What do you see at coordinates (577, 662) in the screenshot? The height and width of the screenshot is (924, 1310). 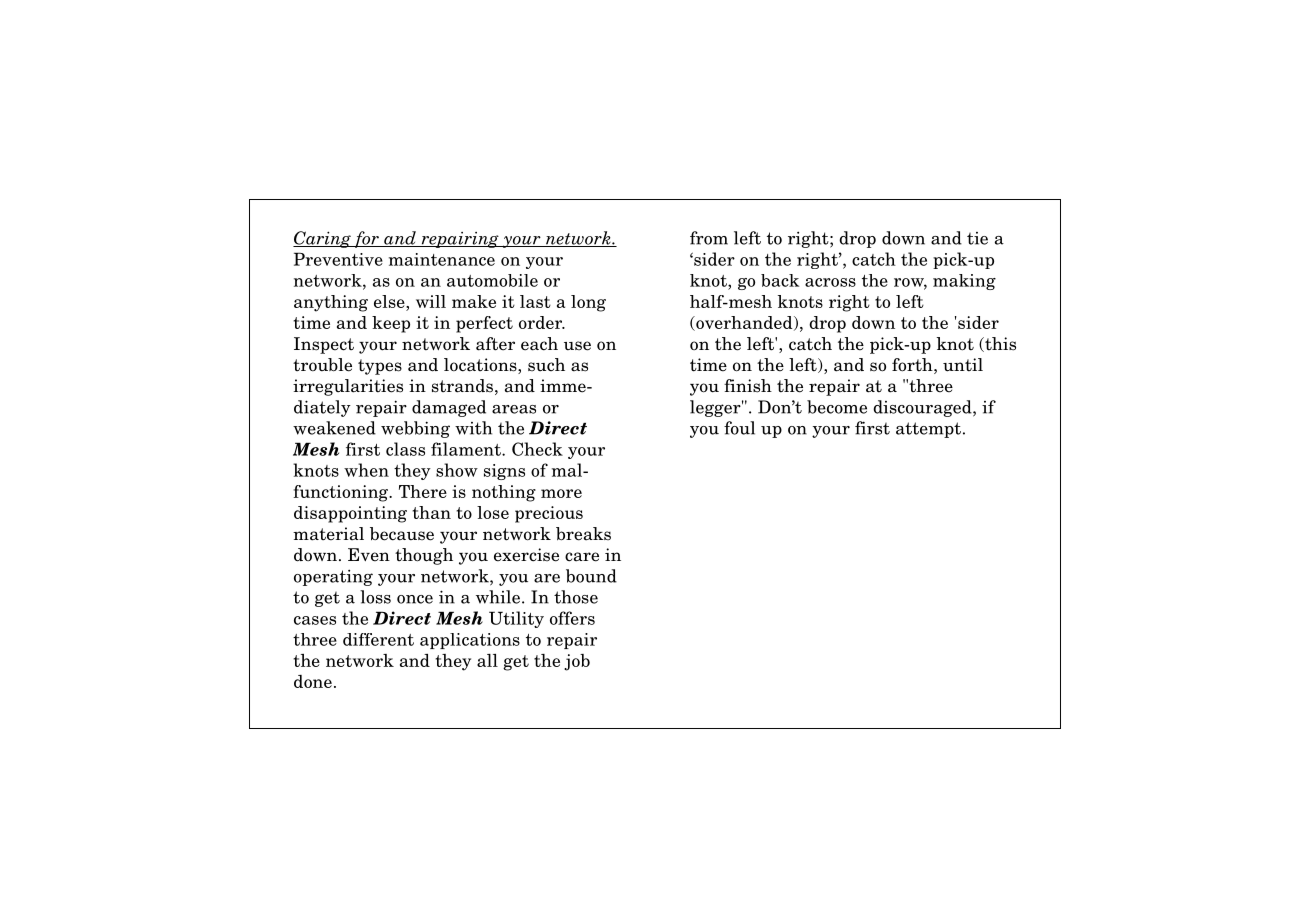 I see `job` at bounding box center [577, 662].
